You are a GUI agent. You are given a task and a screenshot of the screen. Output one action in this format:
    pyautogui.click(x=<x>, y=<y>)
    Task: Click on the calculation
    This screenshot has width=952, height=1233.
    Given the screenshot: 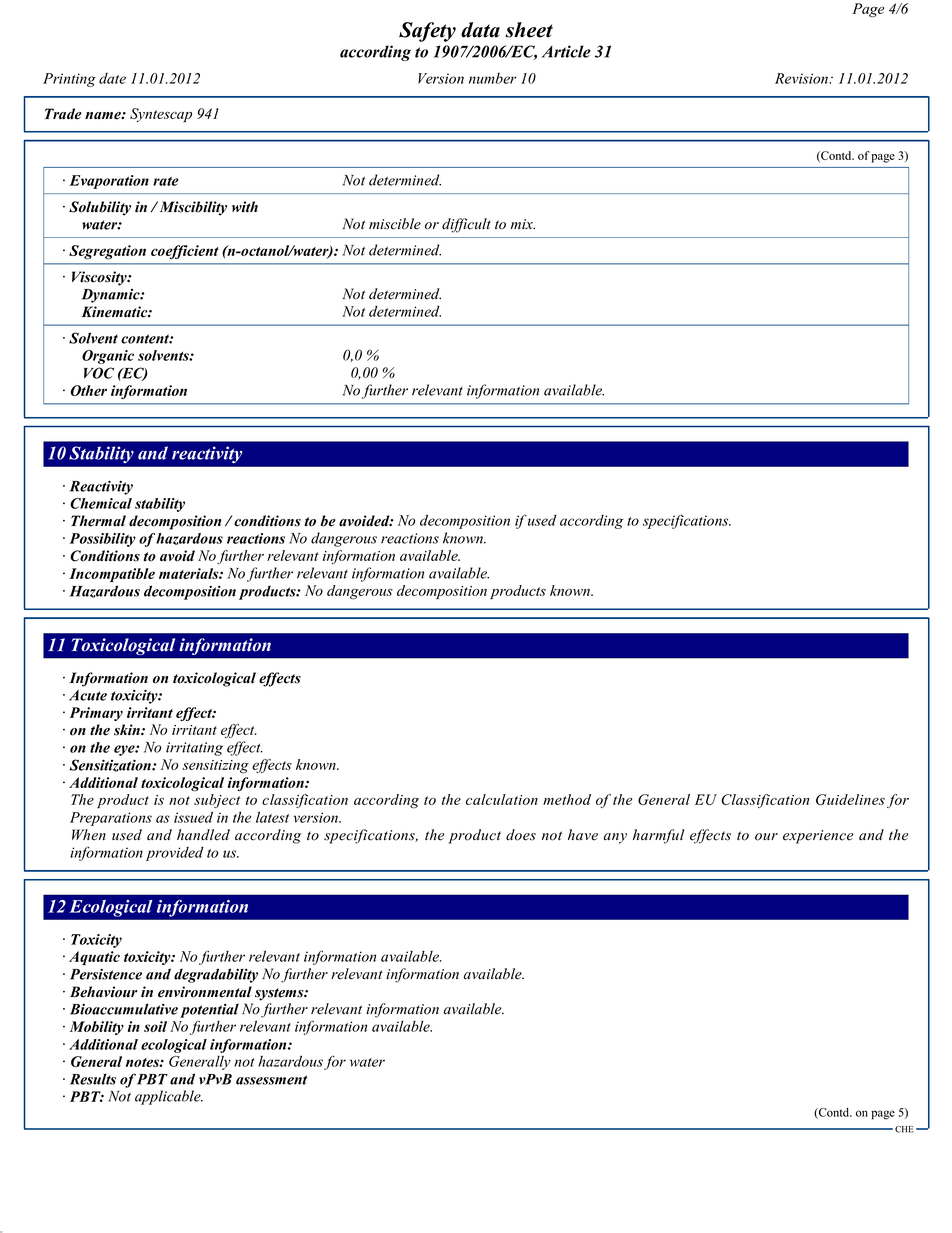 What is the action you would take?
    pyautogui.click(x=502, y=799)
